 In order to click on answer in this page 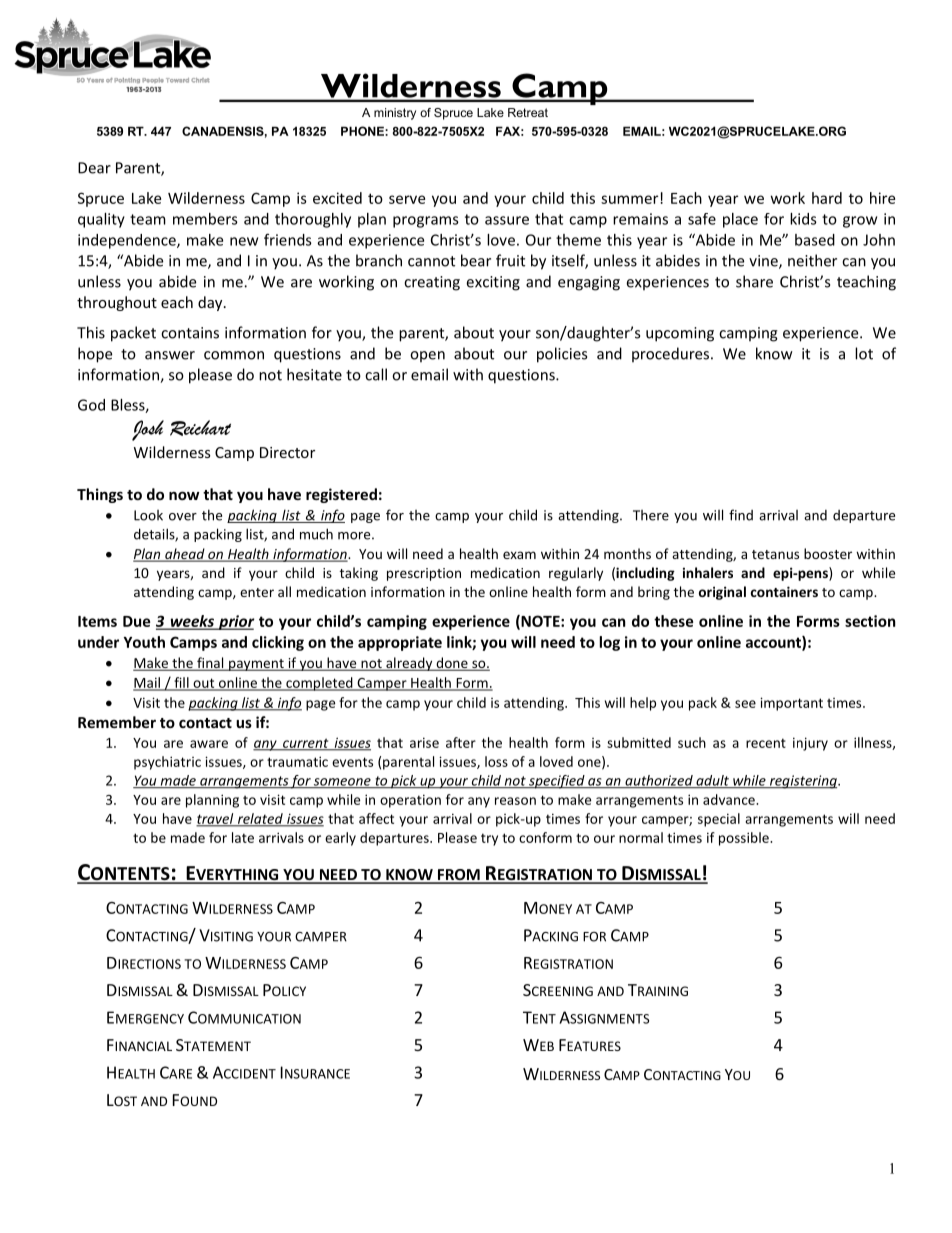, I will do `click(170, 355)`.
